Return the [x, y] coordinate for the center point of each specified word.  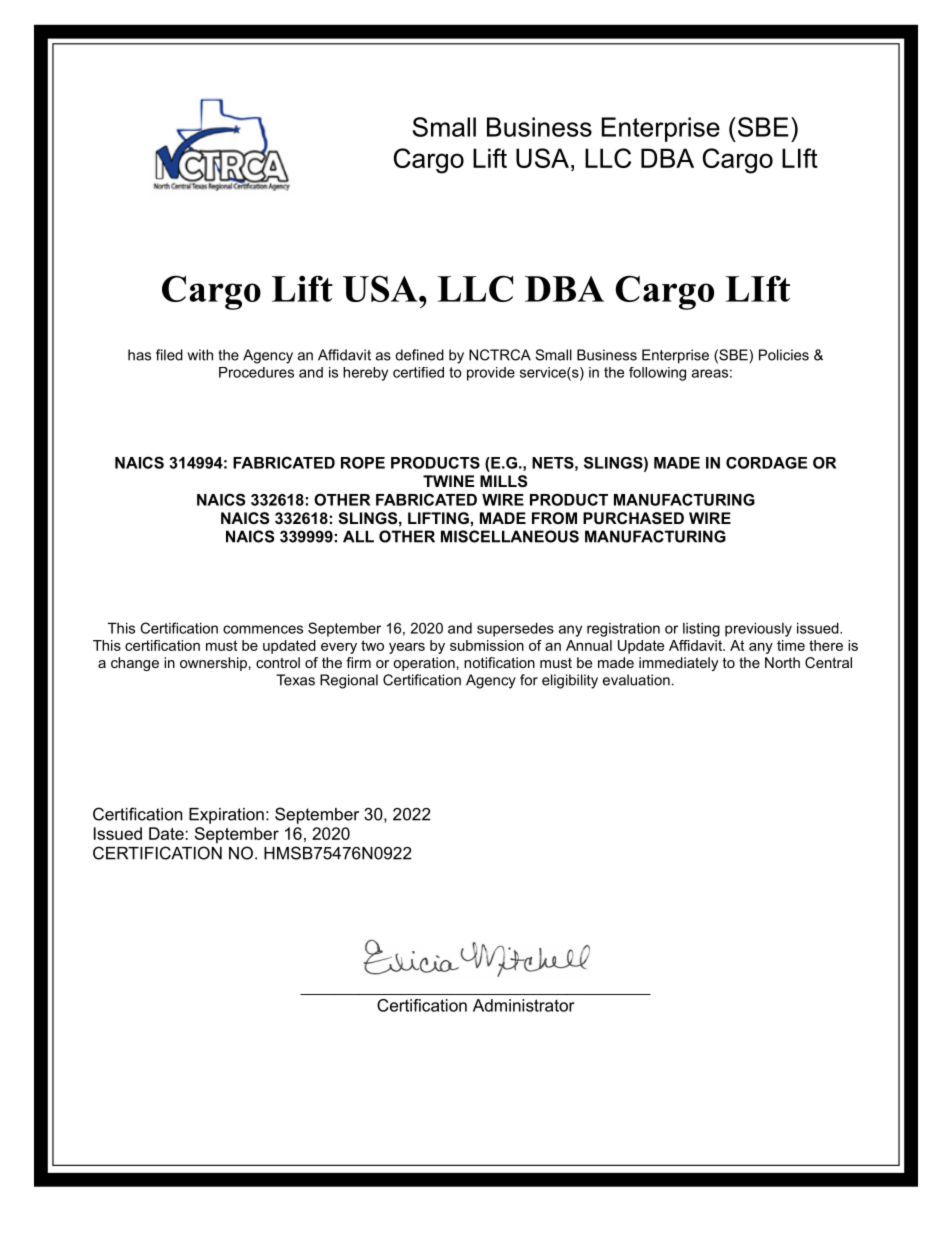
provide [491, 374]
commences [263, 629]
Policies [784, 355]
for [529, 680]
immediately [678, 664]
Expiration [226, 816]
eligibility [570, 681]
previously [758, 629]
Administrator [524, 1005]
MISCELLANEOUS [510, 536]
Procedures [256, 372]
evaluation [636, 680]
